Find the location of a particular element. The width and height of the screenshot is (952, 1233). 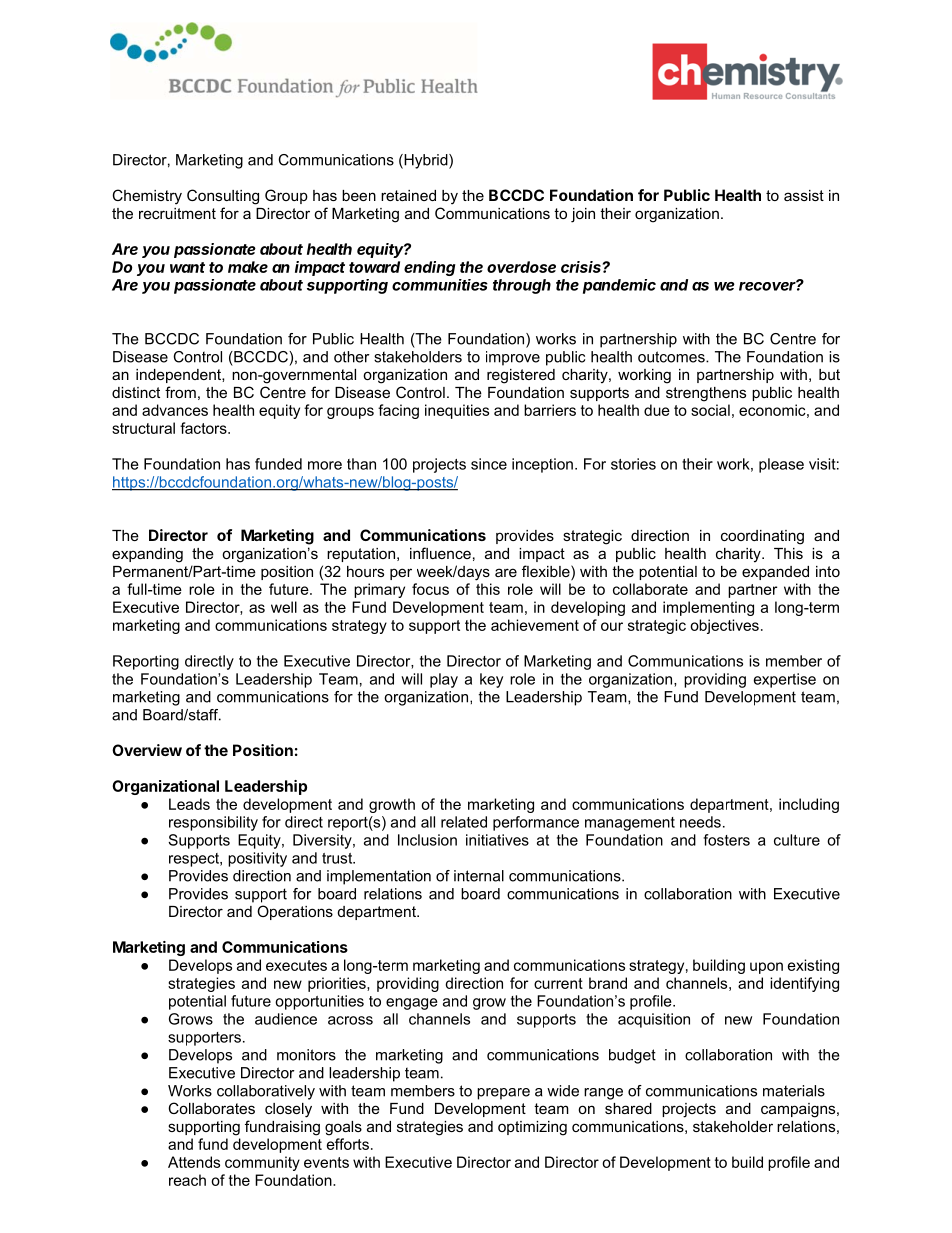

Attends is located at coordinates (194, 1162).
